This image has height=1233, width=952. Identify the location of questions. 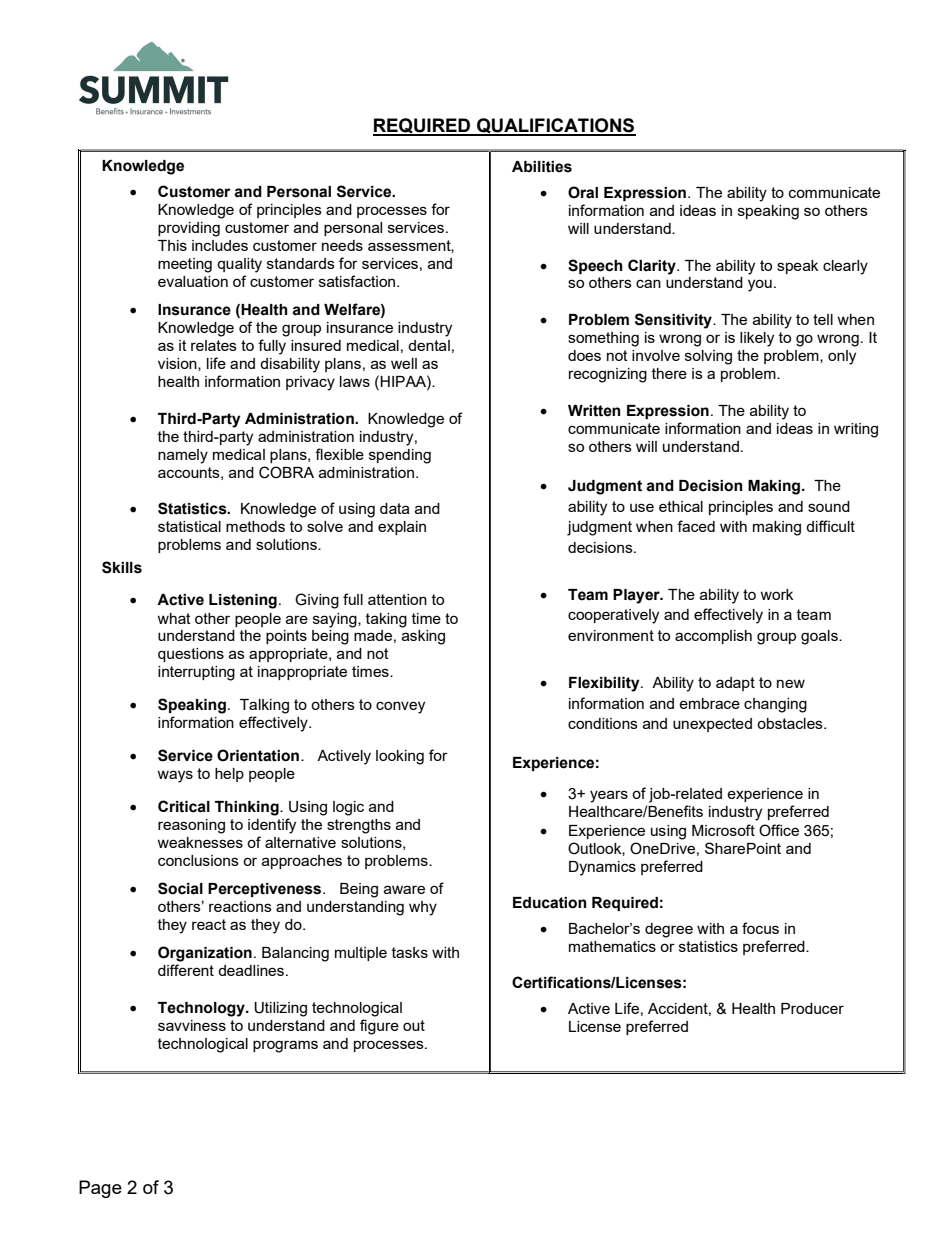
(191, 655).
